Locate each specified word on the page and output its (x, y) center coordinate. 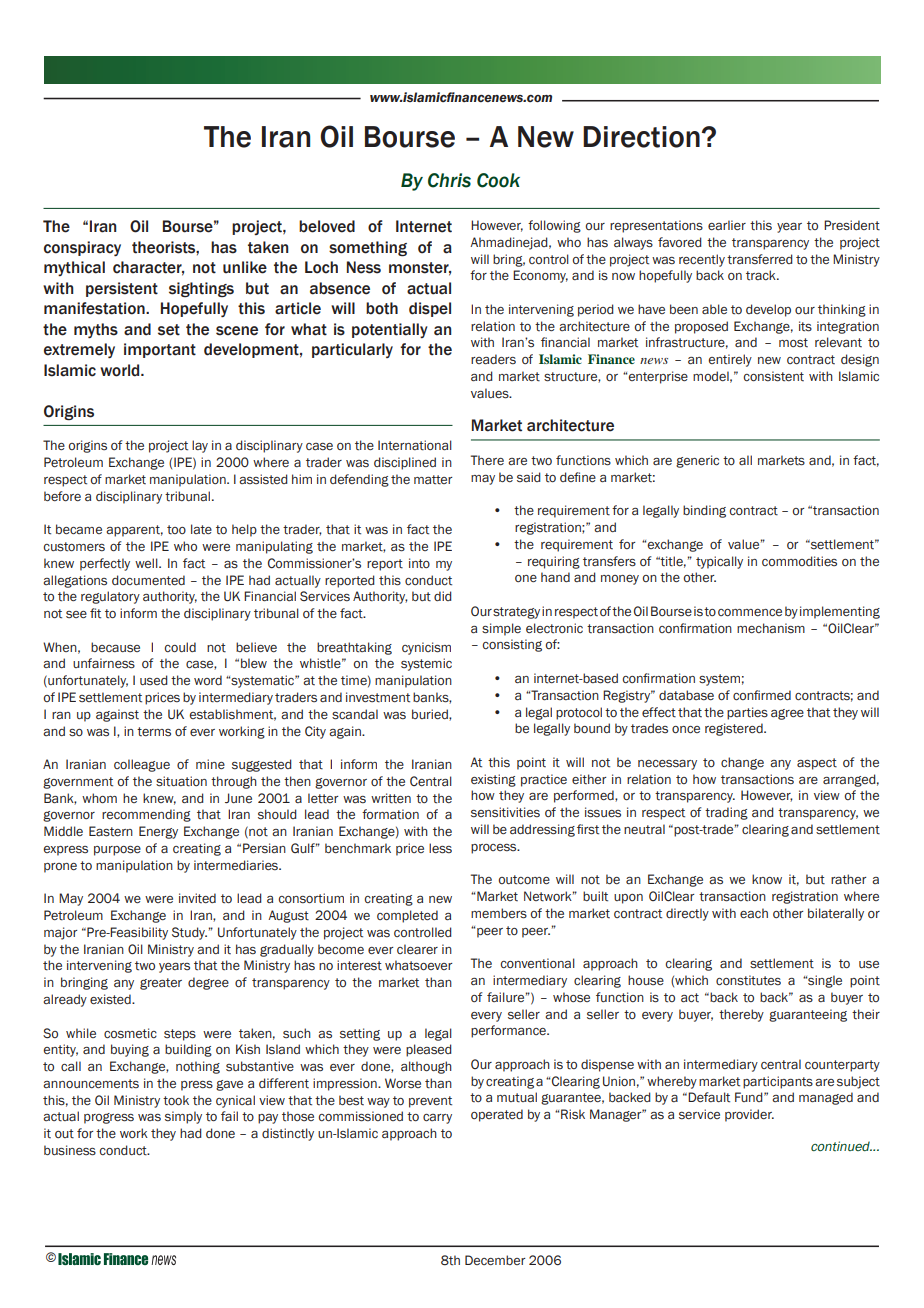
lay (200, 446)
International (415, 445)
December (495, 1260)
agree (787, 714)
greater (161, 984)
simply (183, 1117)
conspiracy (82, 248)
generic (697, 461)
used (154, 680)
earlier (727, 225)
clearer (417, 949)
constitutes (748, 980)
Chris (449, 180)
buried (431, 715)
